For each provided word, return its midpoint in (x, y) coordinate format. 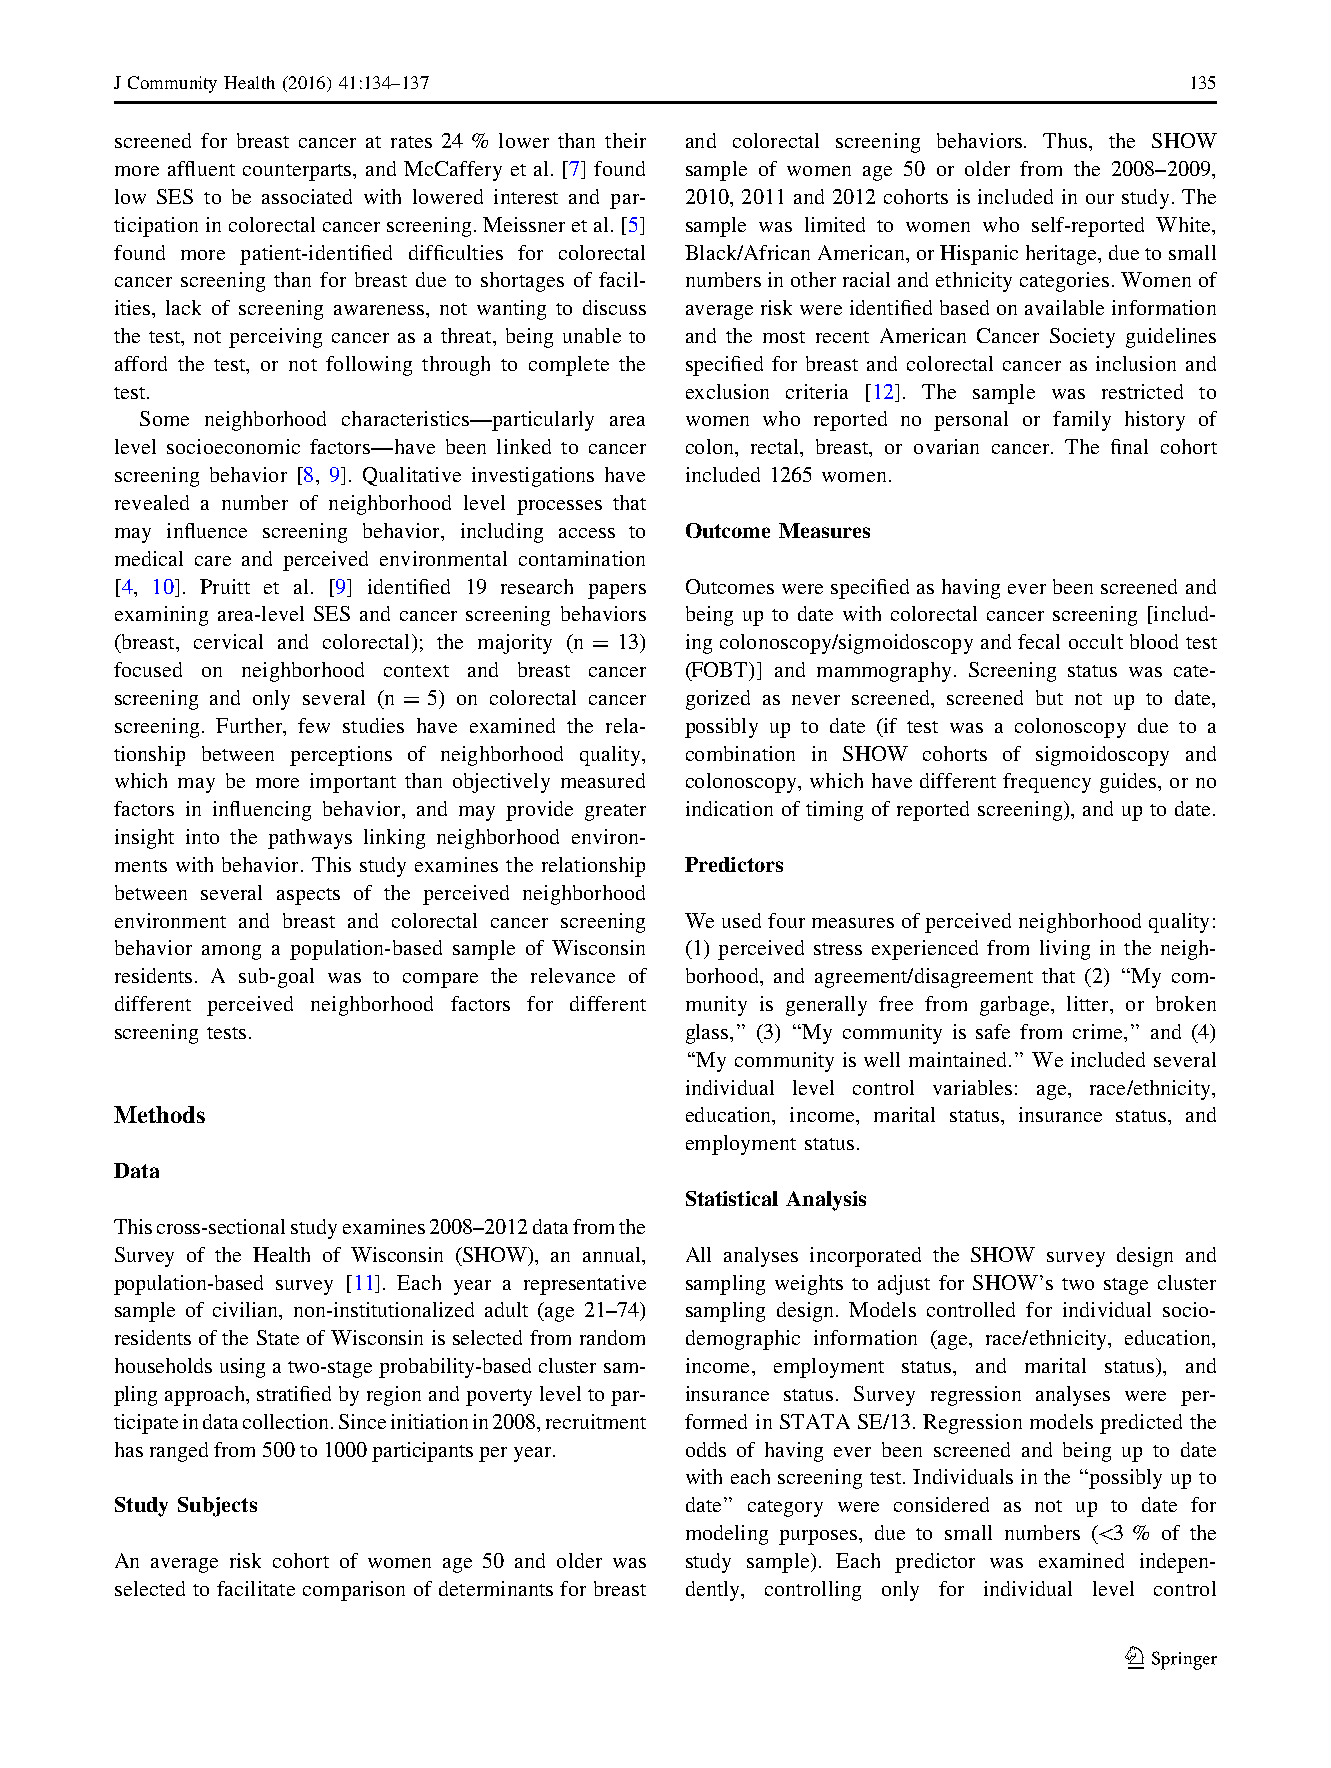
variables (972, 1087)
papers (617, 591)
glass (708, 1034)
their (625, 140)
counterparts (298, 172)
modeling (727, 1535)
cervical (228, 641)
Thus (1066, 140)
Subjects (217, 1507)
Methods (159, 1114)
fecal (1039, 641)
